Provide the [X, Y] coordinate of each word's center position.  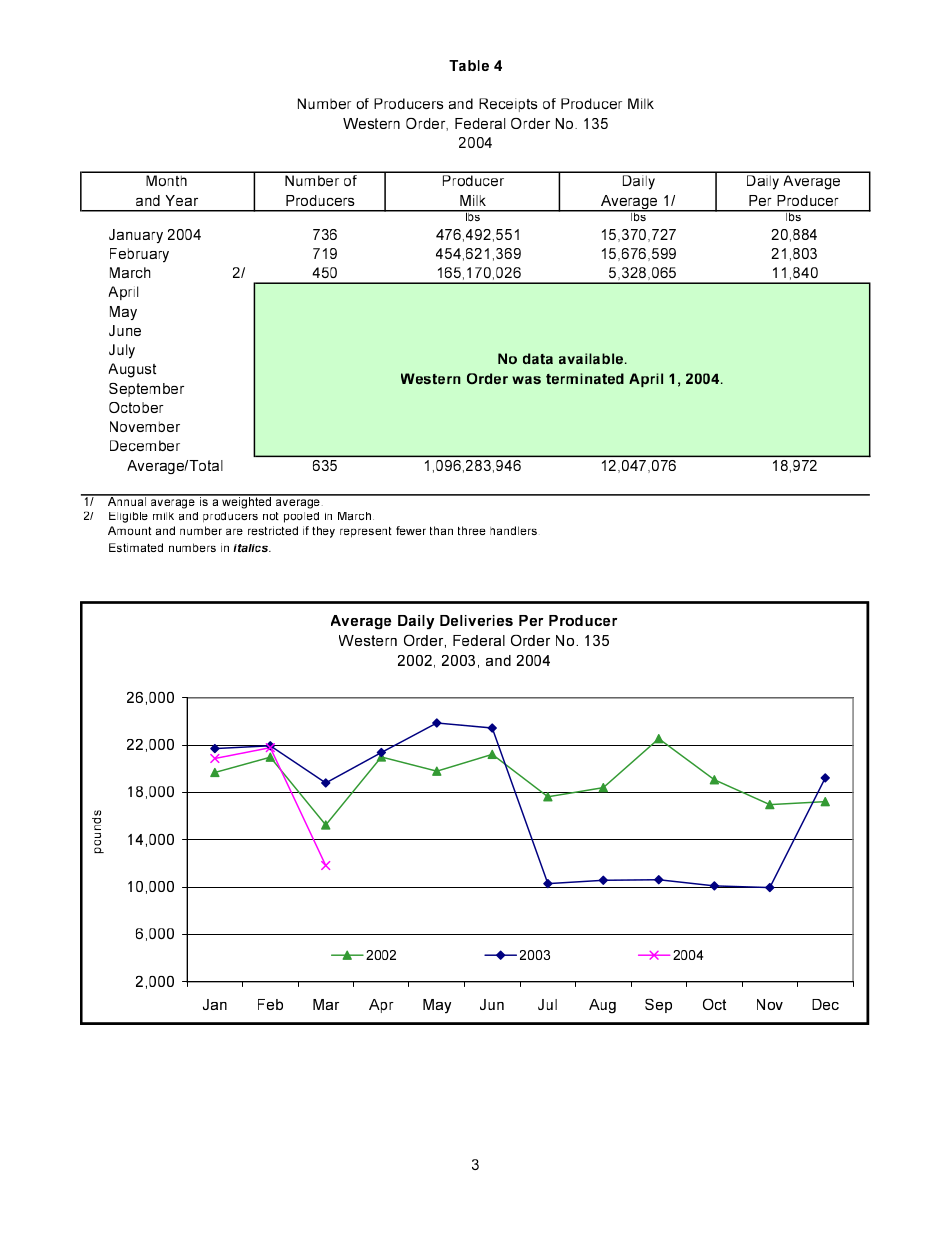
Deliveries [476, 620]
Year [182, 200]
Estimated [136, 547]
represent [366, 532]
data [538, 358]
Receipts [508, 105]
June [125, 330]
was [526, 380]
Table [469, 65]
